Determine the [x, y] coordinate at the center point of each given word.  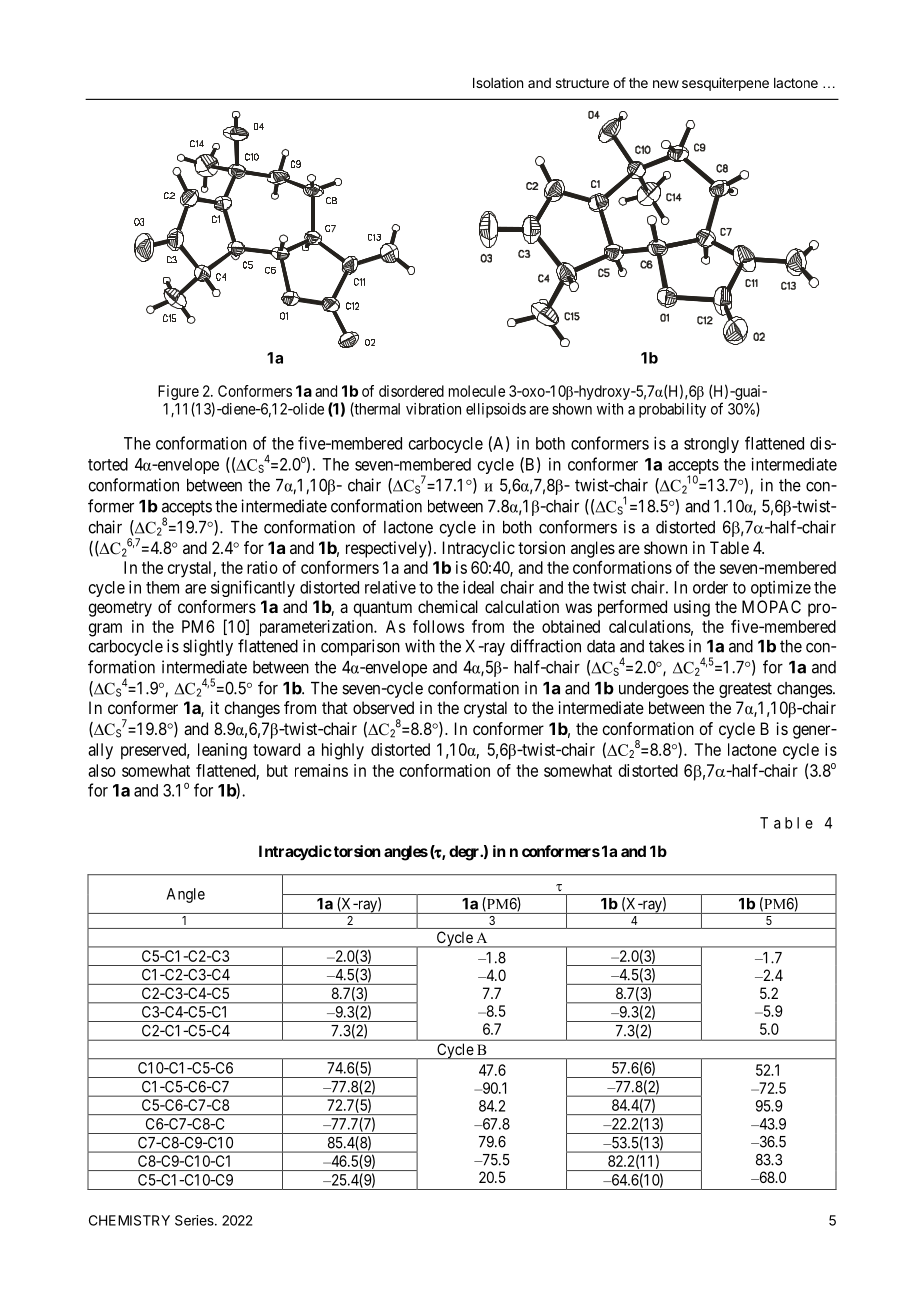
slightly [208, 647]
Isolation [498, 82]
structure [582, 83]
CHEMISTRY [129, 1220]
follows [438, 626]
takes [666, 646]
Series [195, 1220]
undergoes [654, 690]
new [666, 84]
